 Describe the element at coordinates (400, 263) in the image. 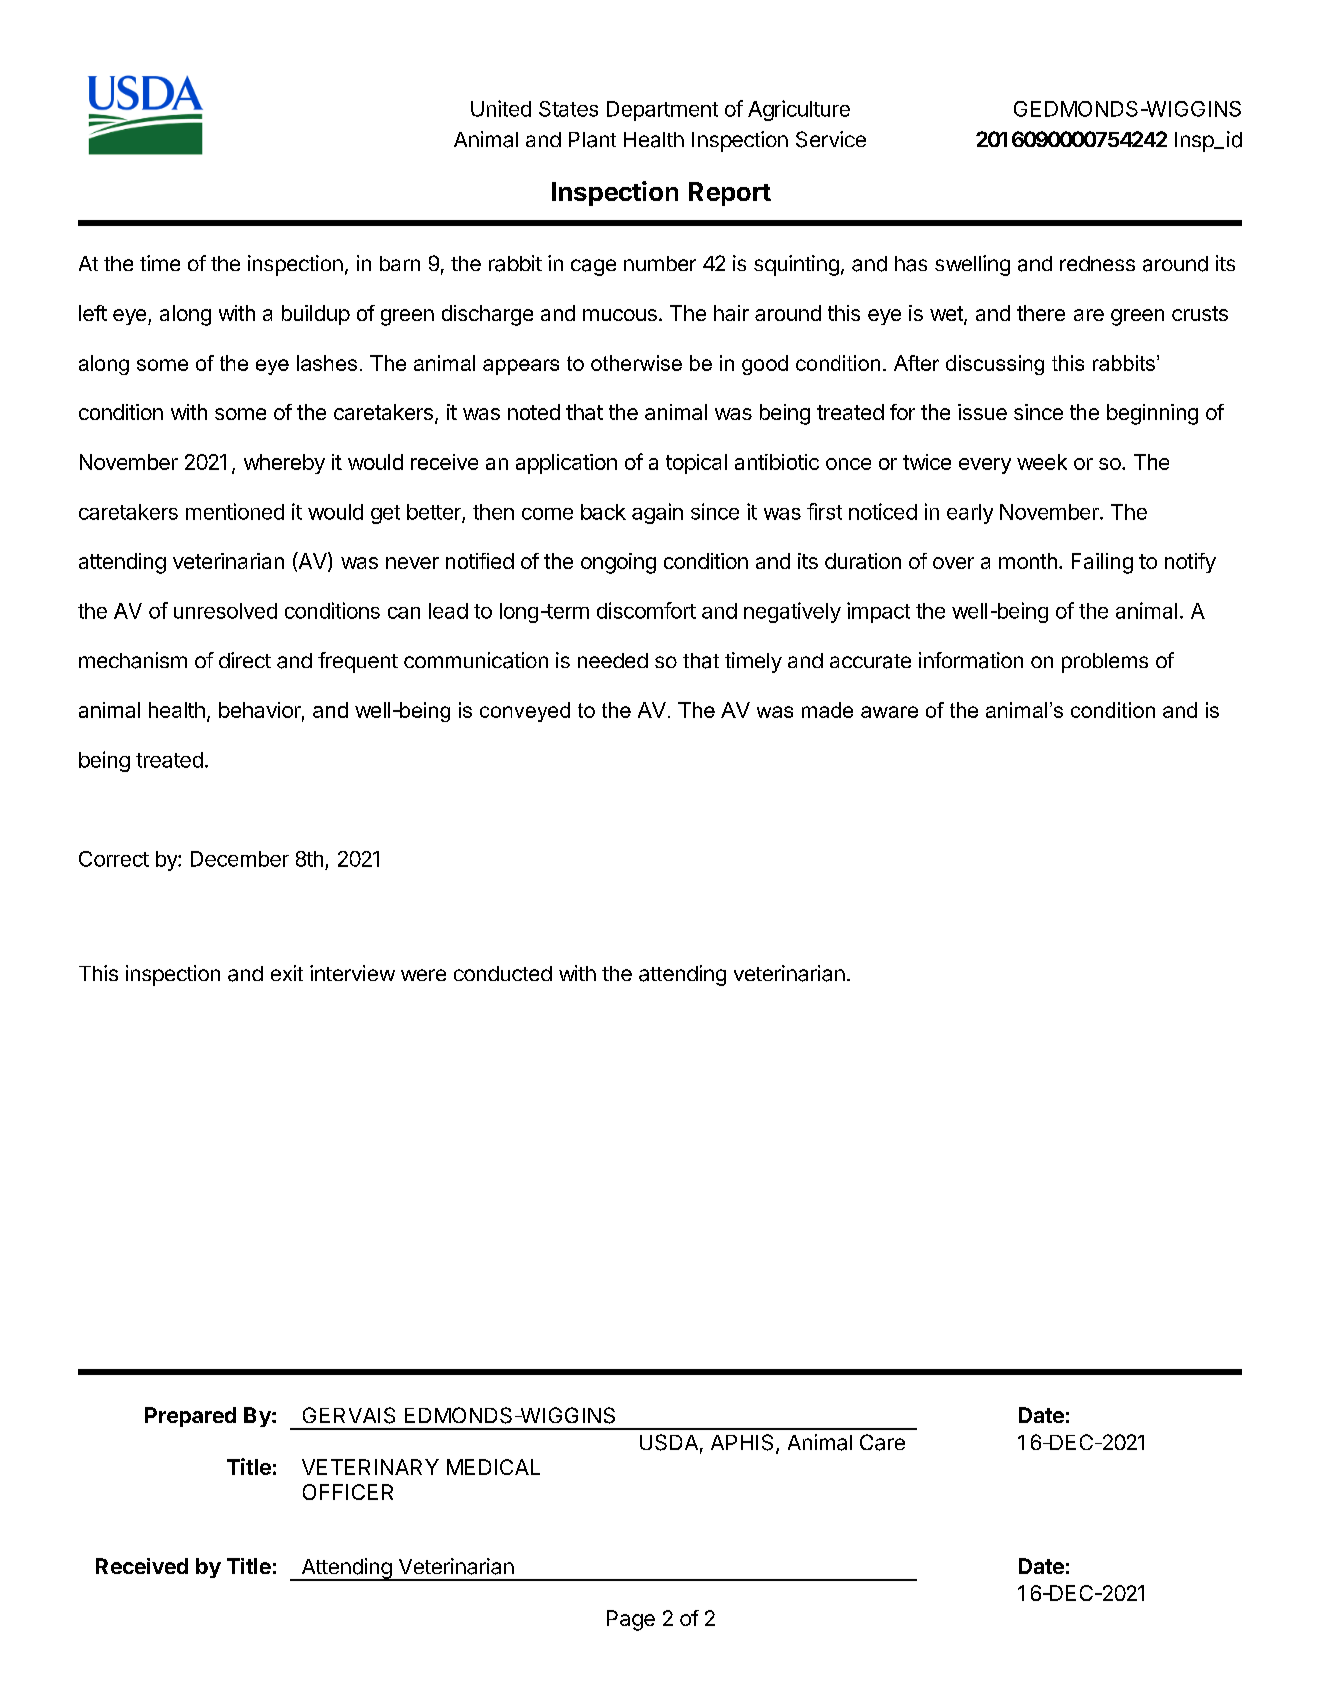

I see `barn` at that location.
